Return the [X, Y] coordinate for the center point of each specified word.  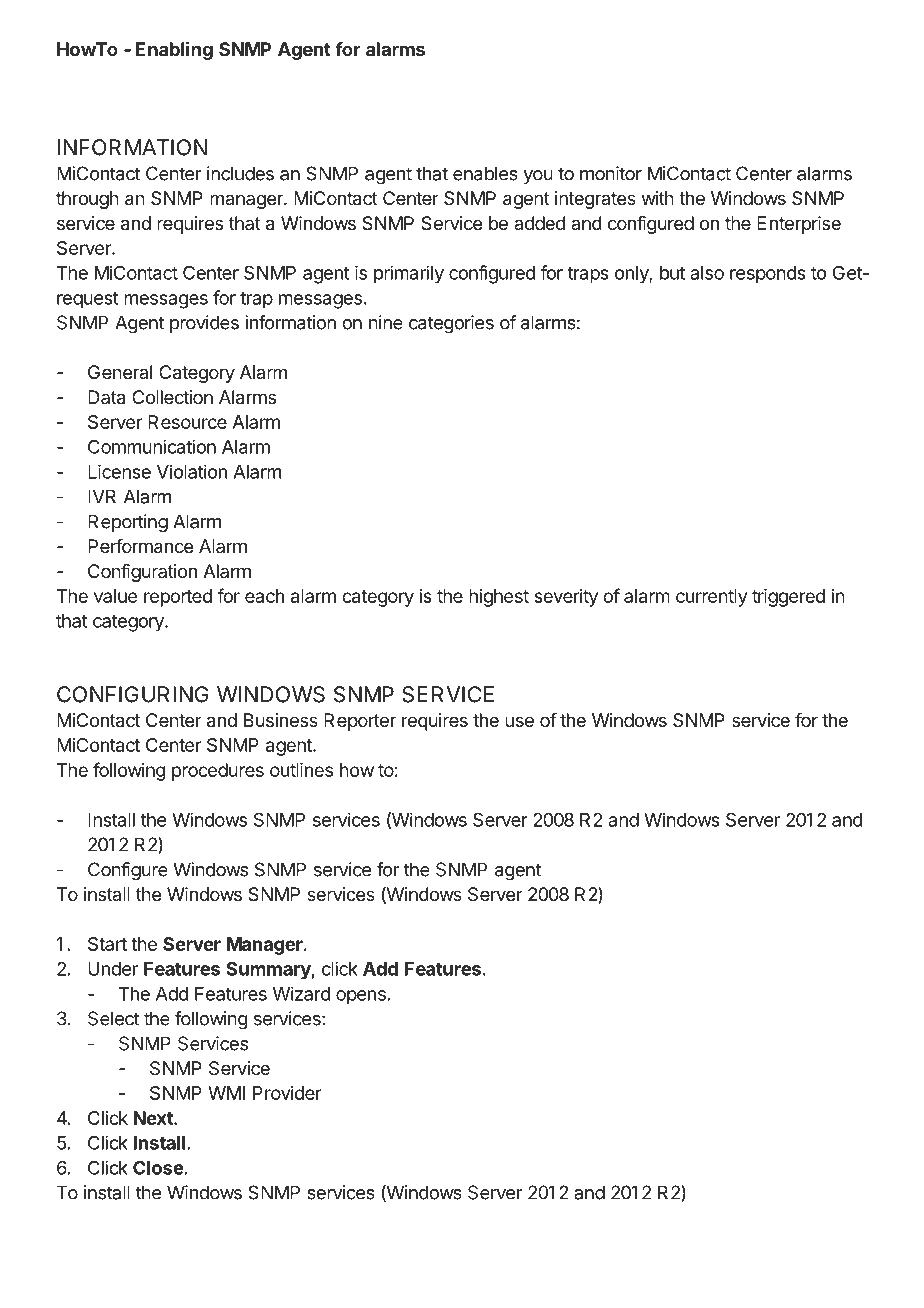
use [519, 721]
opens [361, 997]
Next [154, 1118]
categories [451, 324]
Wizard [301, 993]
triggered [788, 598]
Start [107, 944]
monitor [611, 173]
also [707, 273]
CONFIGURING [133, 694]
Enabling [174, 51]
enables [485, 173]
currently [711, 598]
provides [204, 324]
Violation [192, 471]
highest [499, 598]
